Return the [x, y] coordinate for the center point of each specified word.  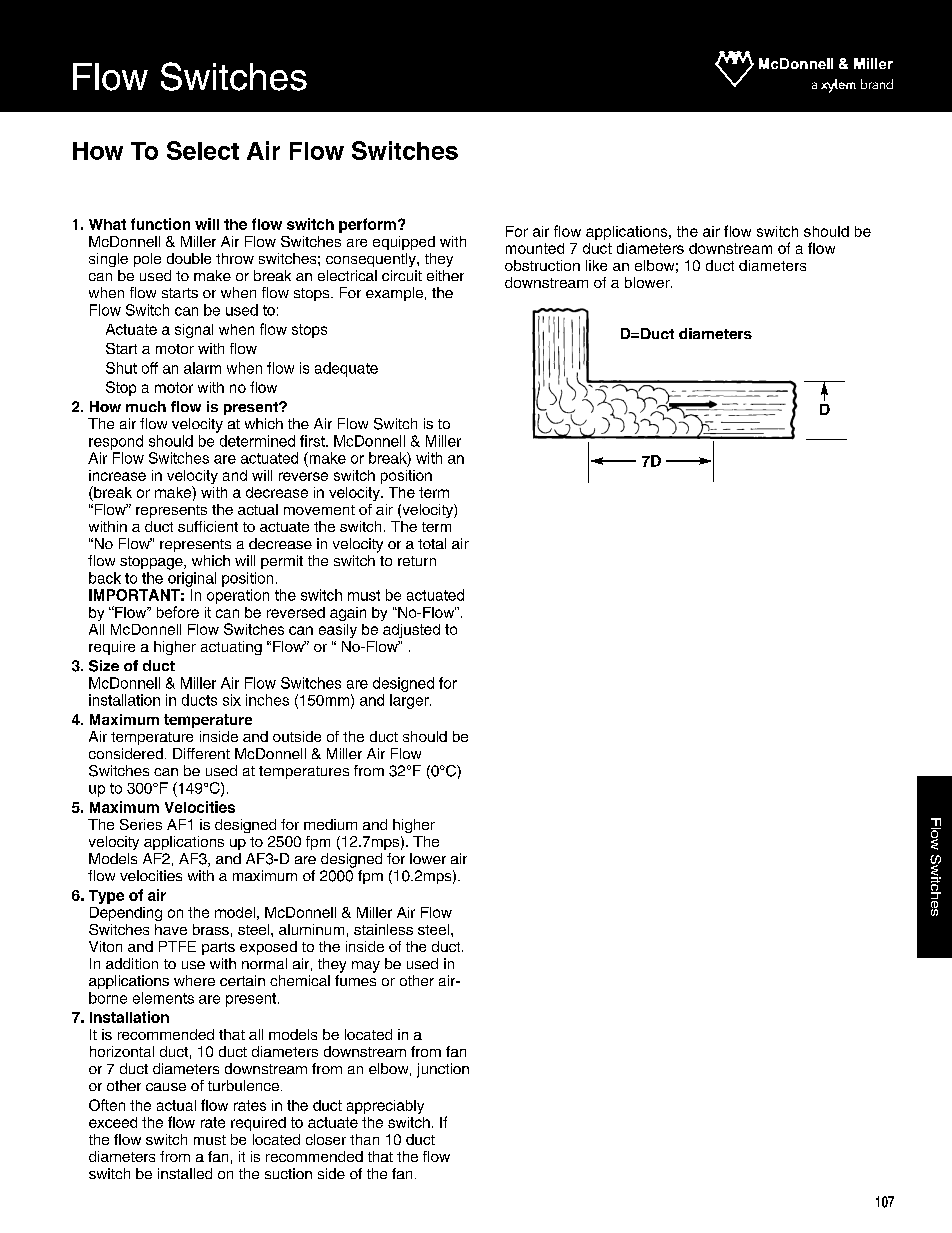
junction [443, 1070]
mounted [535, 248]
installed [185, 1173]
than [364, 1139]
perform [367, 225]
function [160, 224]
